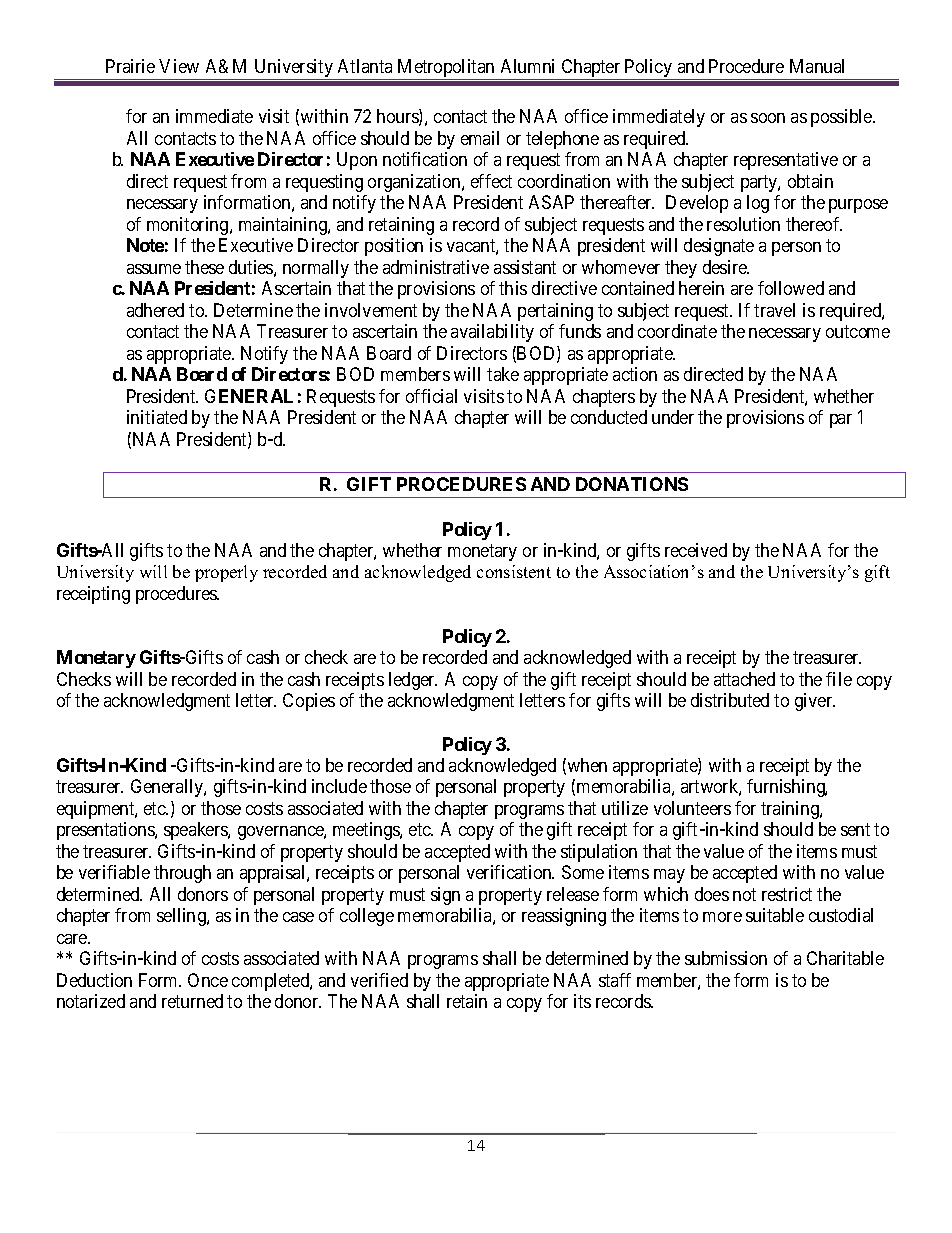 The image size is (952, 1233). What do you see at coordinates (514, 571) in the screenshot?
I see `consistent` at bounding box center [514, 571].
